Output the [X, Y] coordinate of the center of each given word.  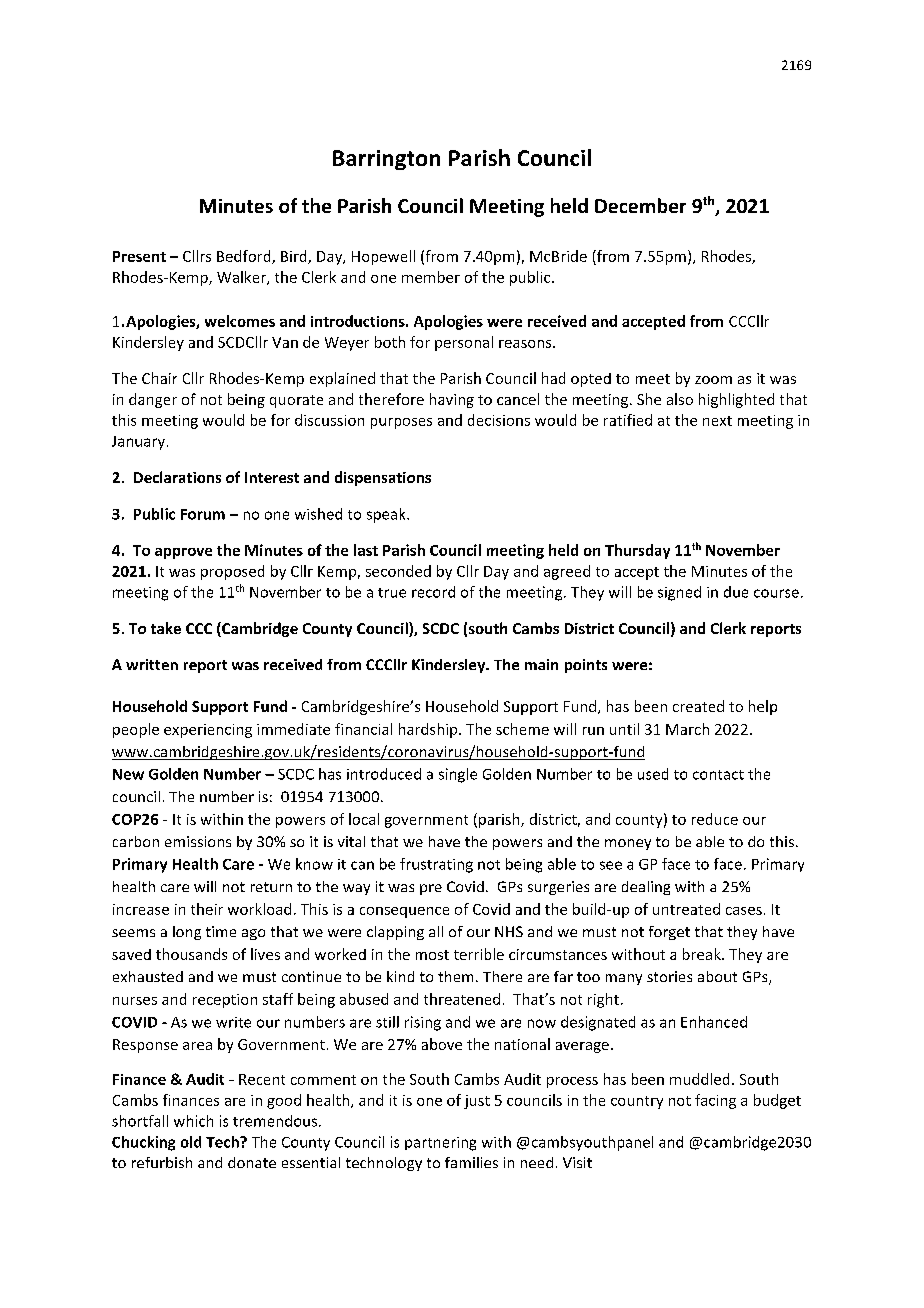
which [193, 1121]
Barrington [386, 160]
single [458, 775]
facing [715, 1101]
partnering [440, 1144]
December [640, 205]
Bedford [245, 257]
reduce [715, 819]
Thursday [637, 551]
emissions [198, 841]
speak [387, 515]
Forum [203, 514]
